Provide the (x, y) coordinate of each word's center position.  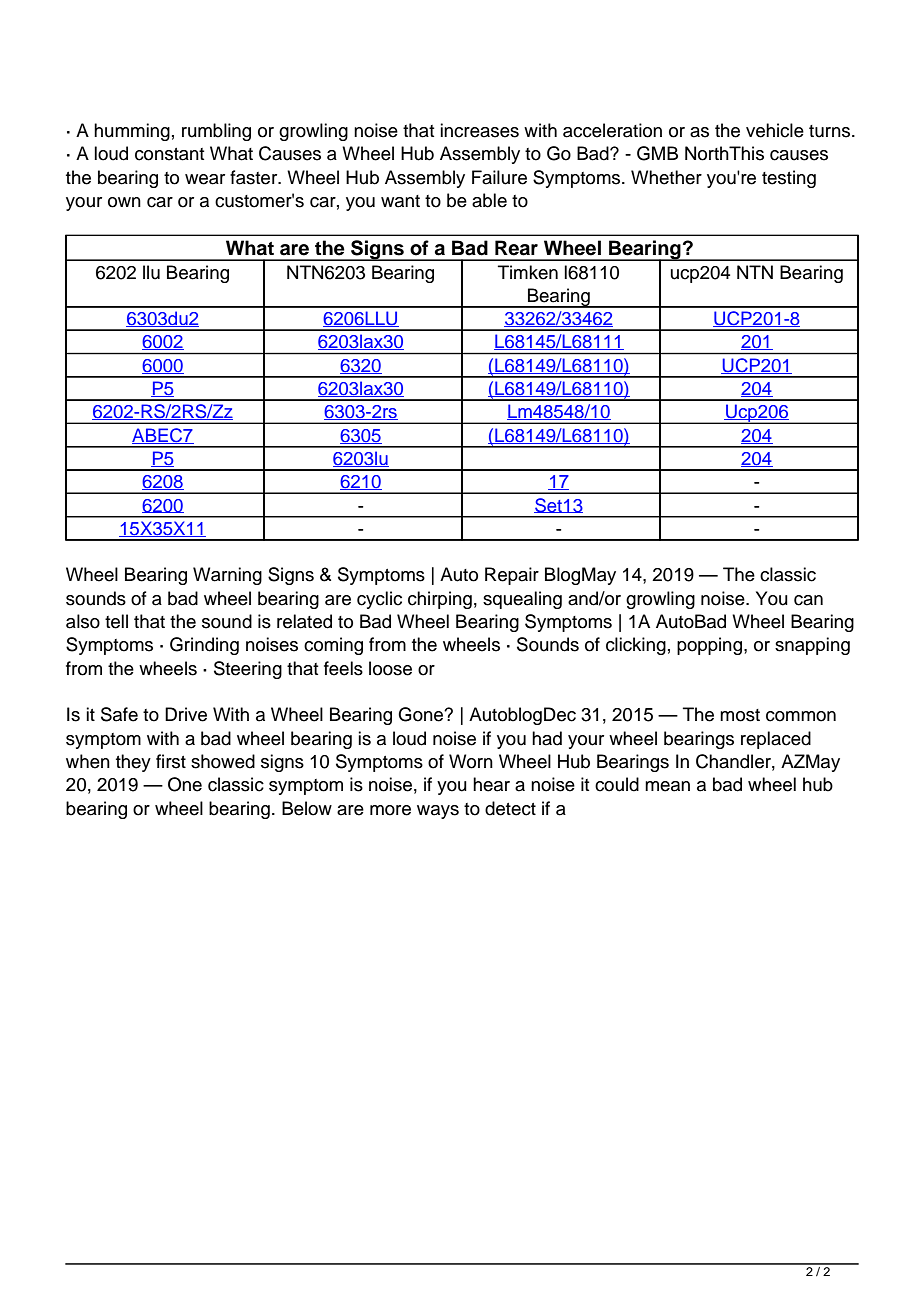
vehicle (775, 130)
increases (479, 130)
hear (491, 784)
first (171, 761)
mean (667, 786)
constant (169, 154)
